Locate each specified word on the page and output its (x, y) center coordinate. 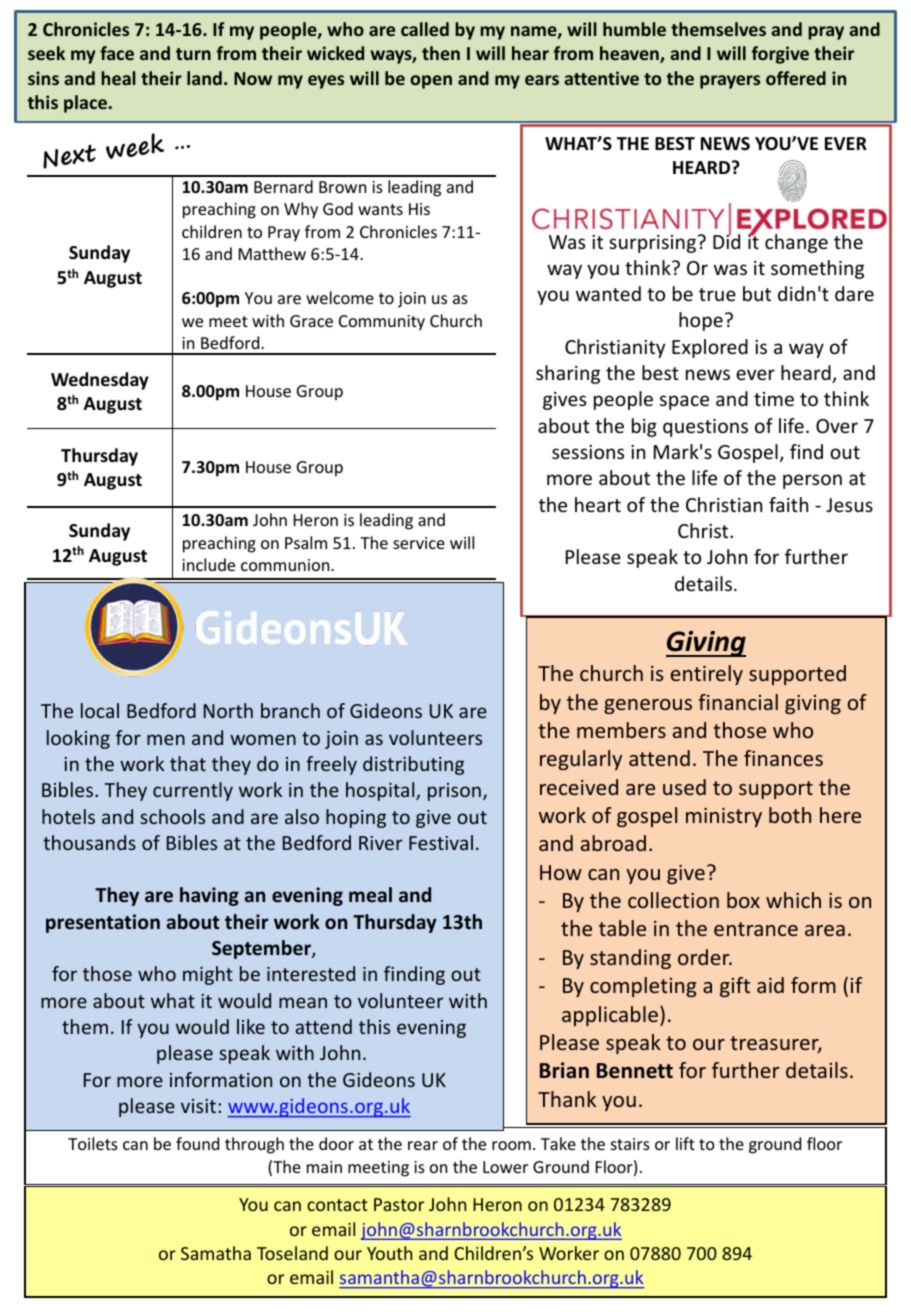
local (100, 710)
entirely (707, 675)
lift (685, 1143)
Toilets (93, 1143)
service (419, 543)
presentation (103, 923)
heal (118, 78)
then (441, 53)
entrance (756, 929)
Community (382, 323)
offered (796, 78)
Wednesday (100, 381)
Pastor (399, 1204)
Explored (710, 348)
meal (370, 895)
